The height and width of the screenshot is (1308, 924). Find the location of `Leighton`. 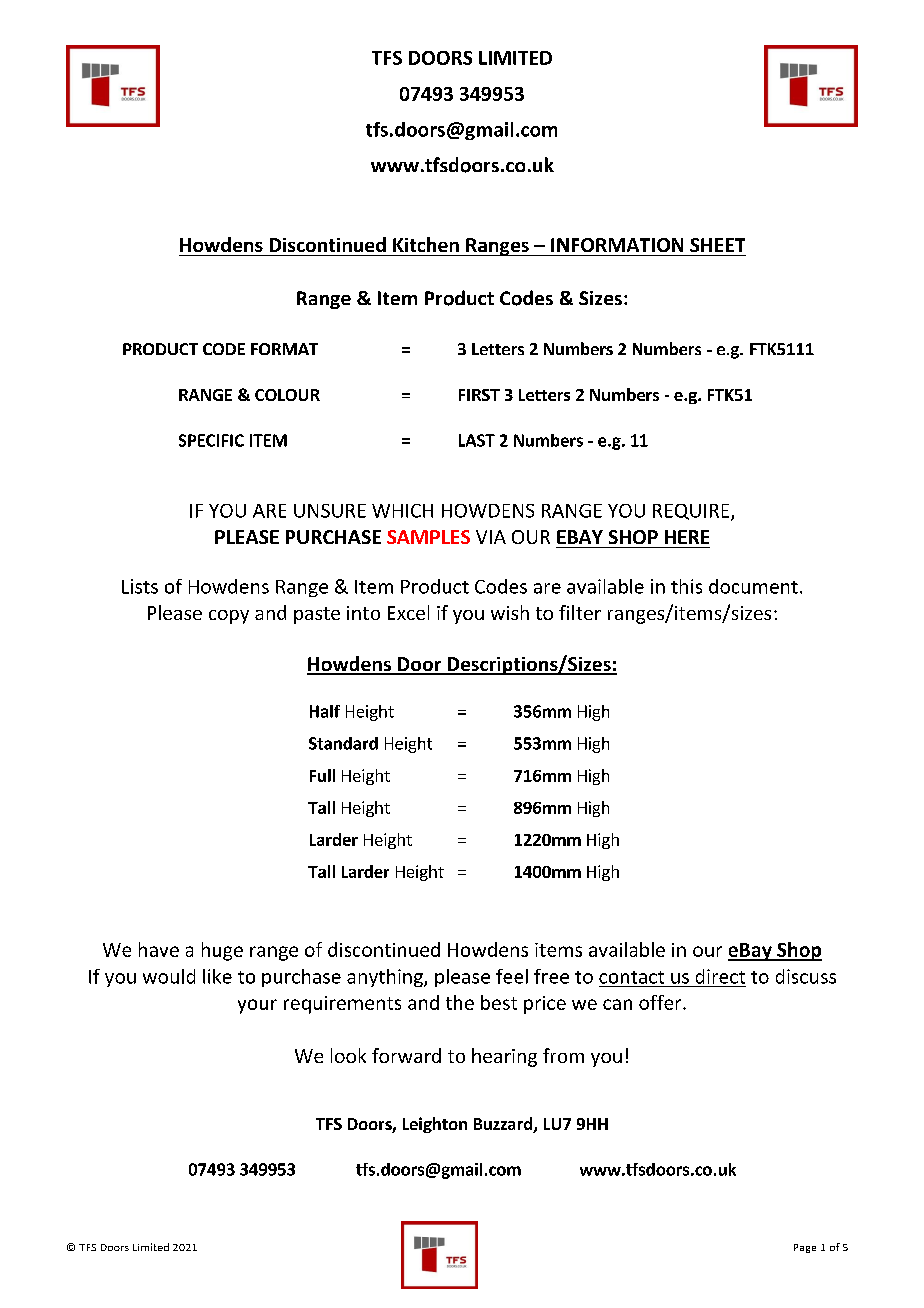

Leighton is located at coordinates (435, 1125).
